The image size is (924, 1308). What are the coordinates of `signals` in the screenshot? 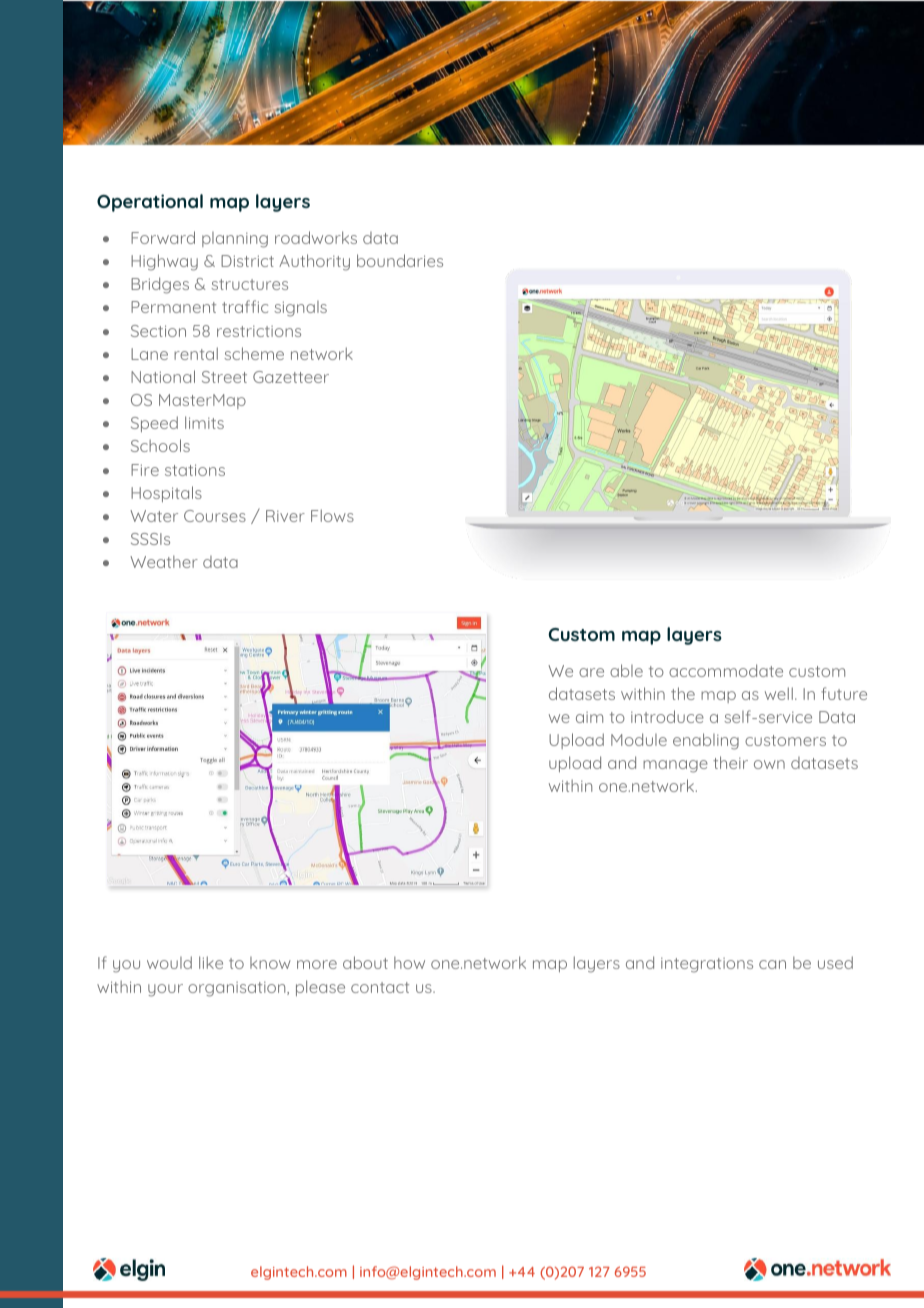 It's located at (300, 309).
